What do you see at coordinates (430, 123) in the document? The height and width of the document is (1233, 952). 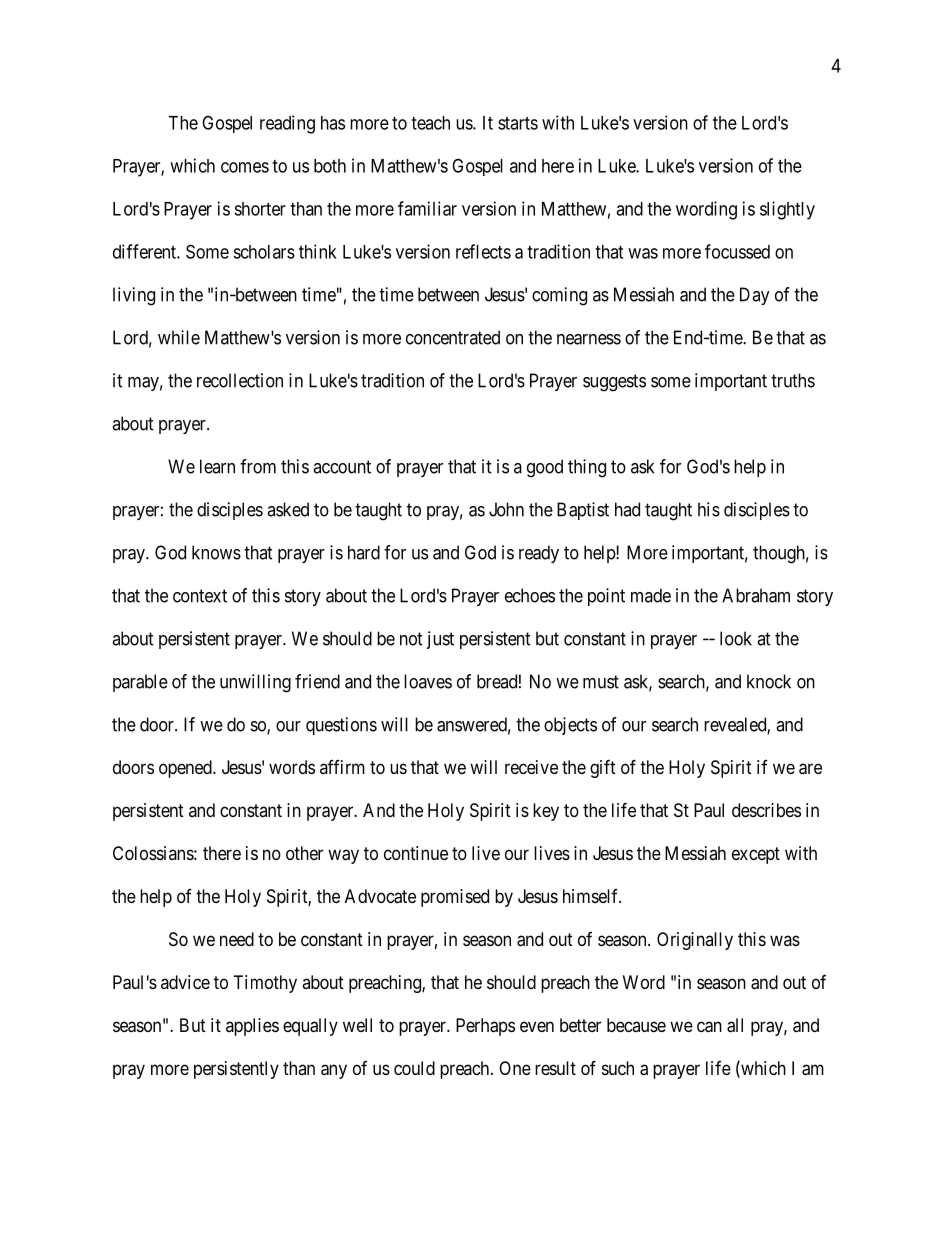 I see `teach` at bounding box center [430, 123].
